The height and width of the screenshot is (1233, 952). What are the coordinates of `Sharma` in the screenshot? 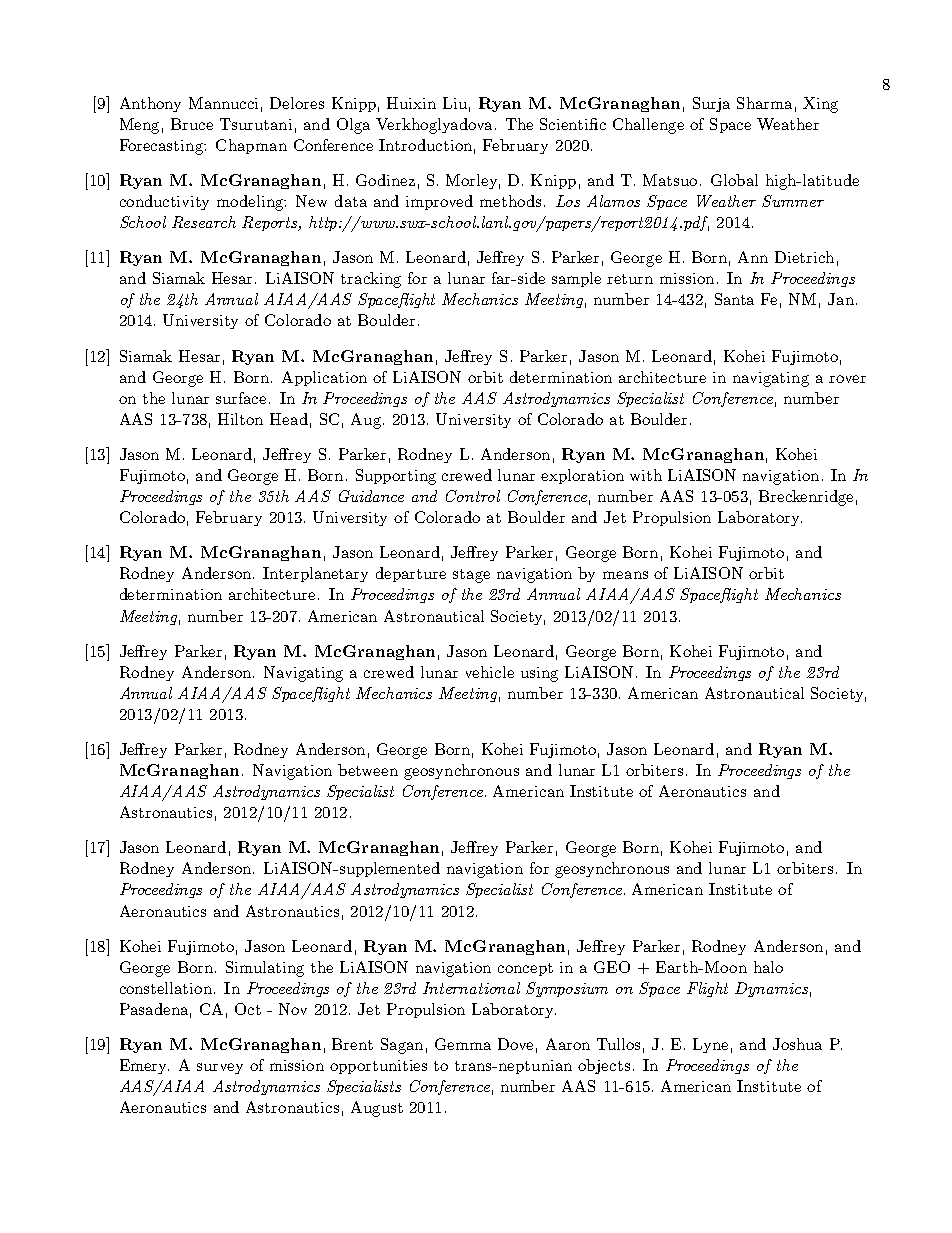 It's located at (764, 103).
